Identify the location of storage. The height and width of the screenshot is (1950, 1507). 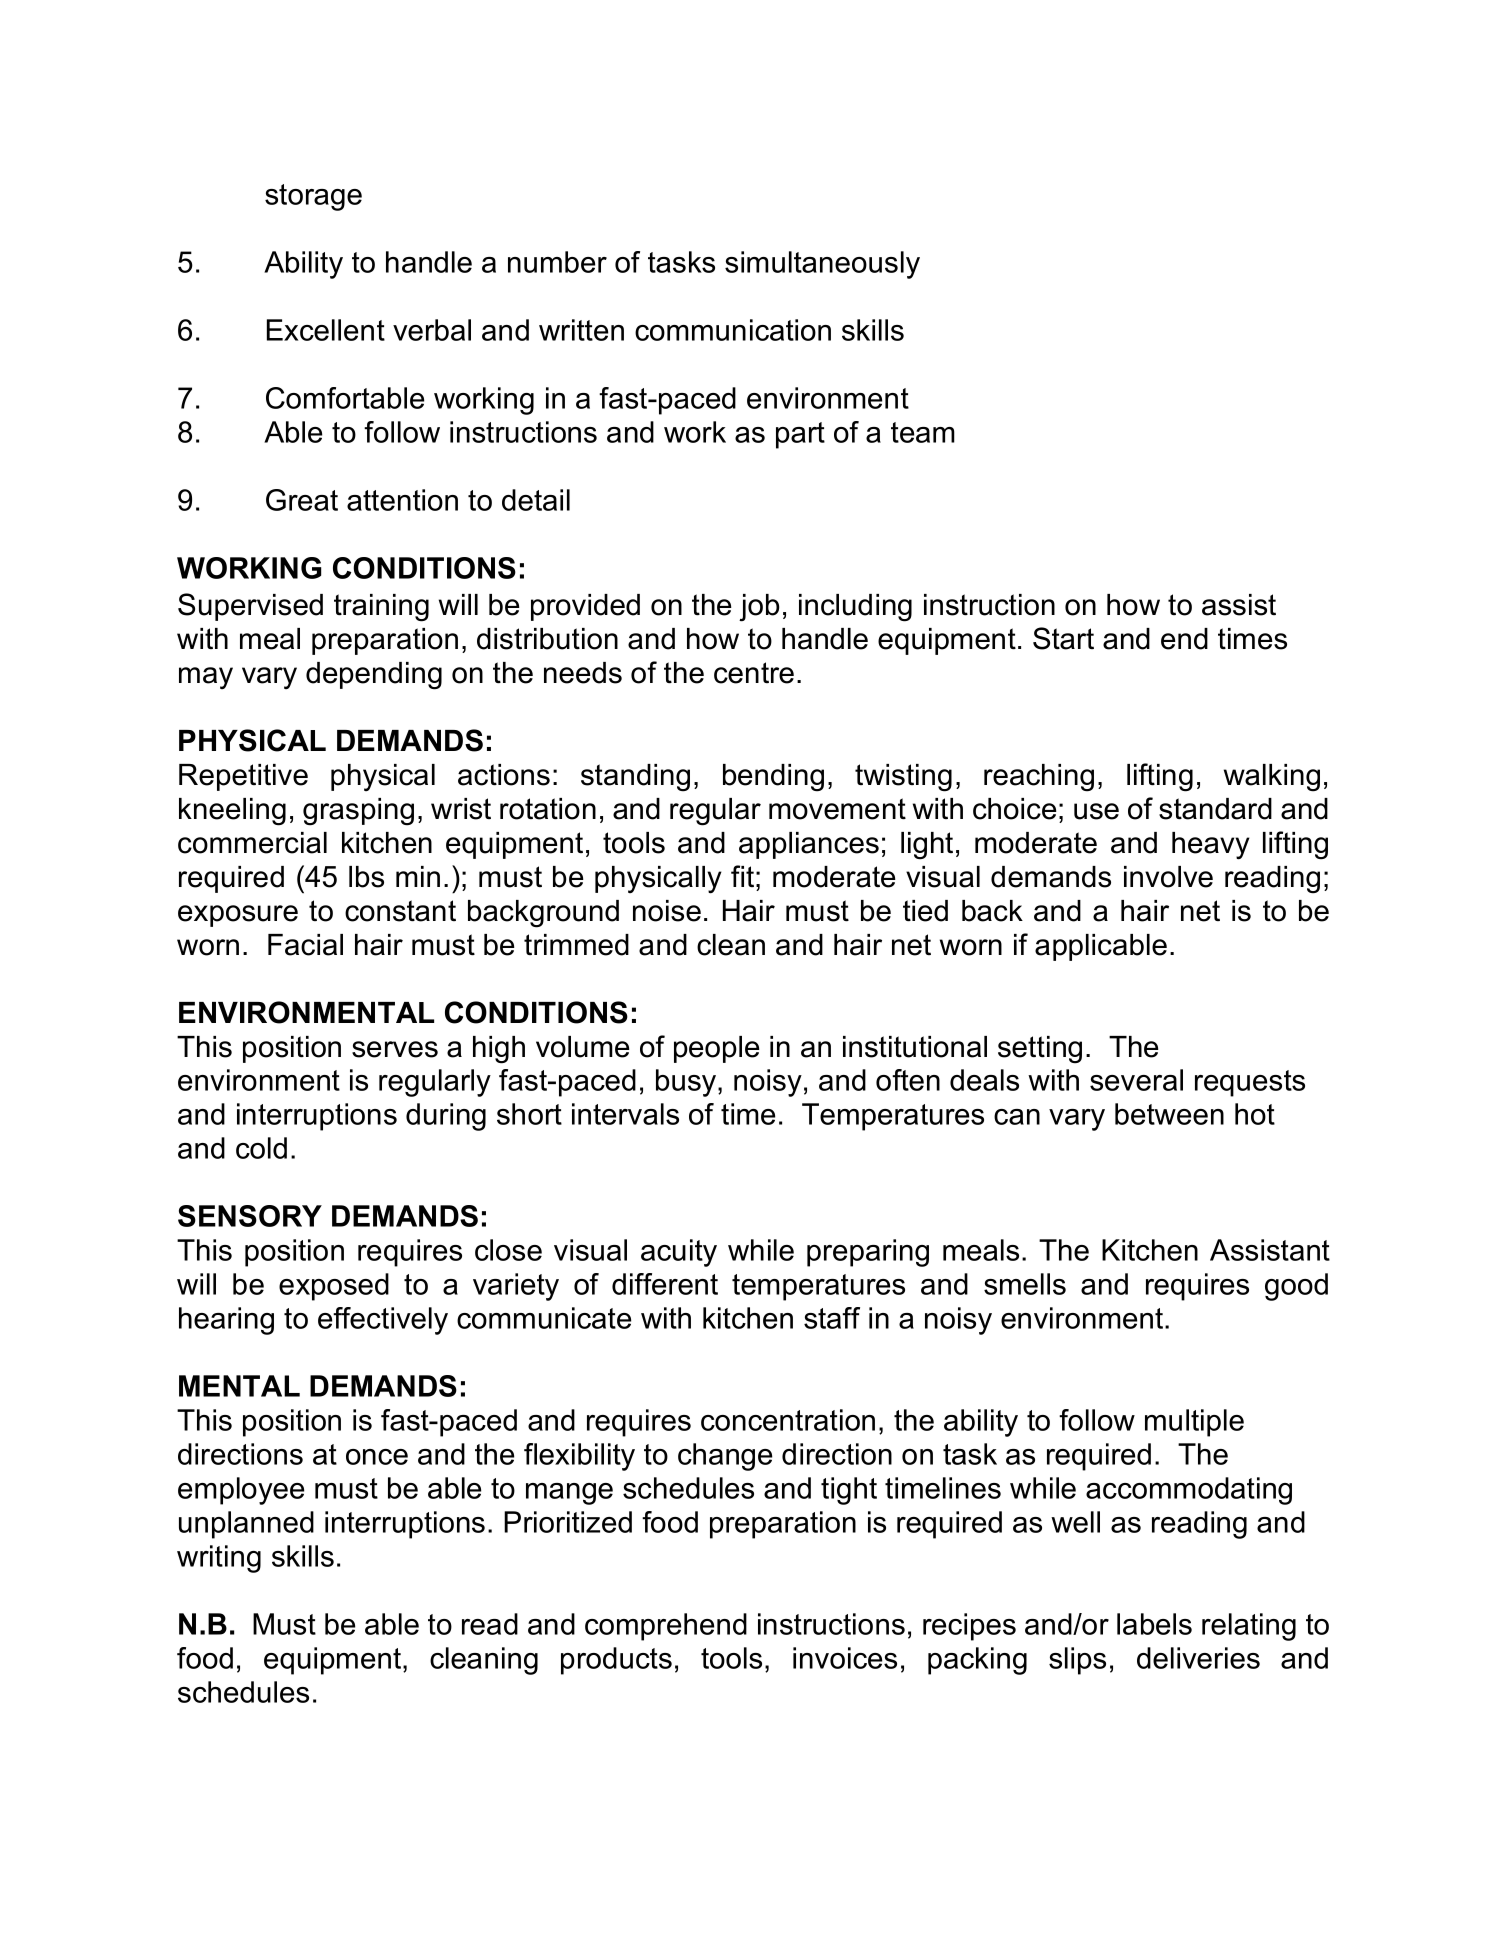
(313, 197).
